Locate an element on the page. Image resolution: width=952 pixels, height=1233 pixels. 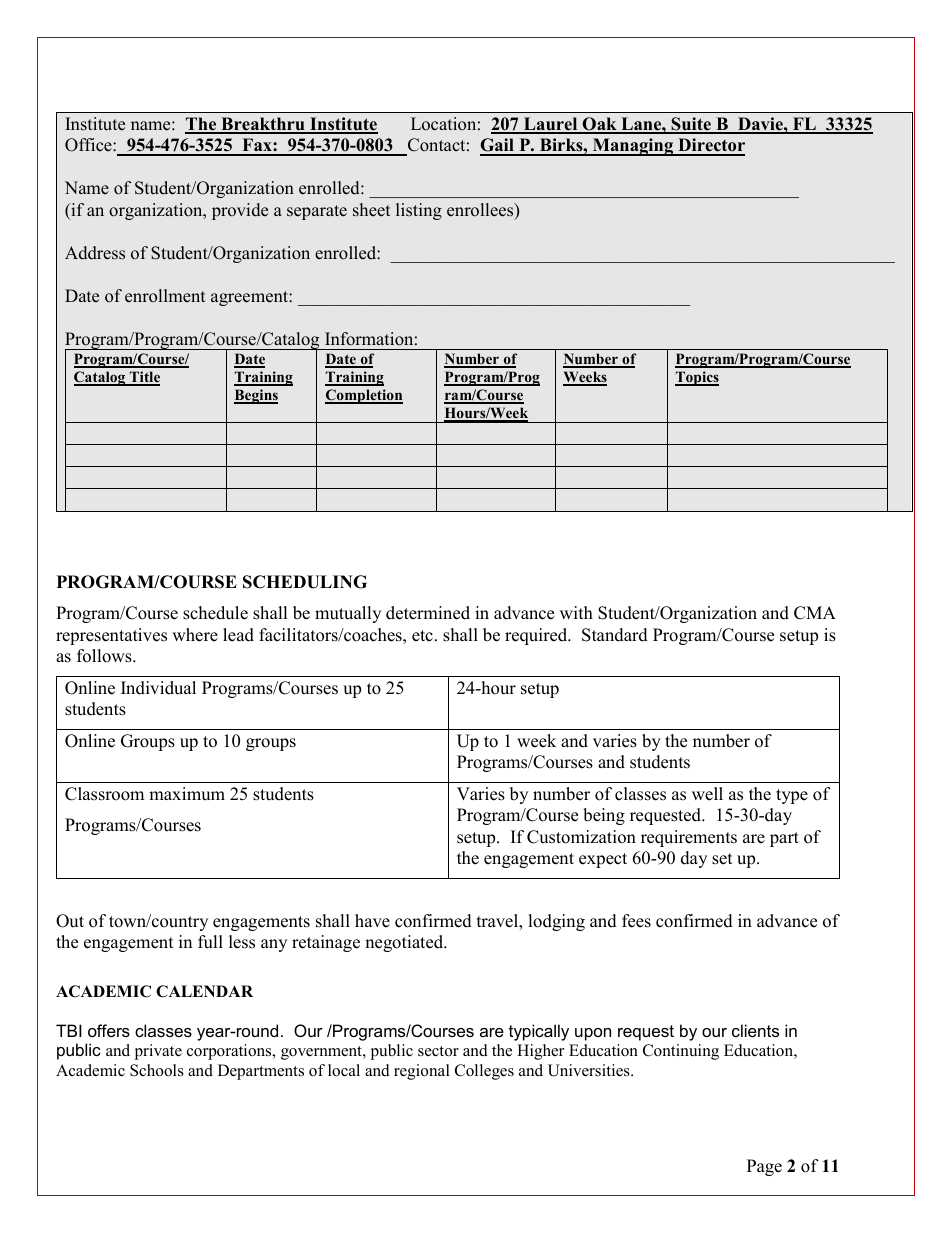
Schools is located at coordinates (157, 1070).
